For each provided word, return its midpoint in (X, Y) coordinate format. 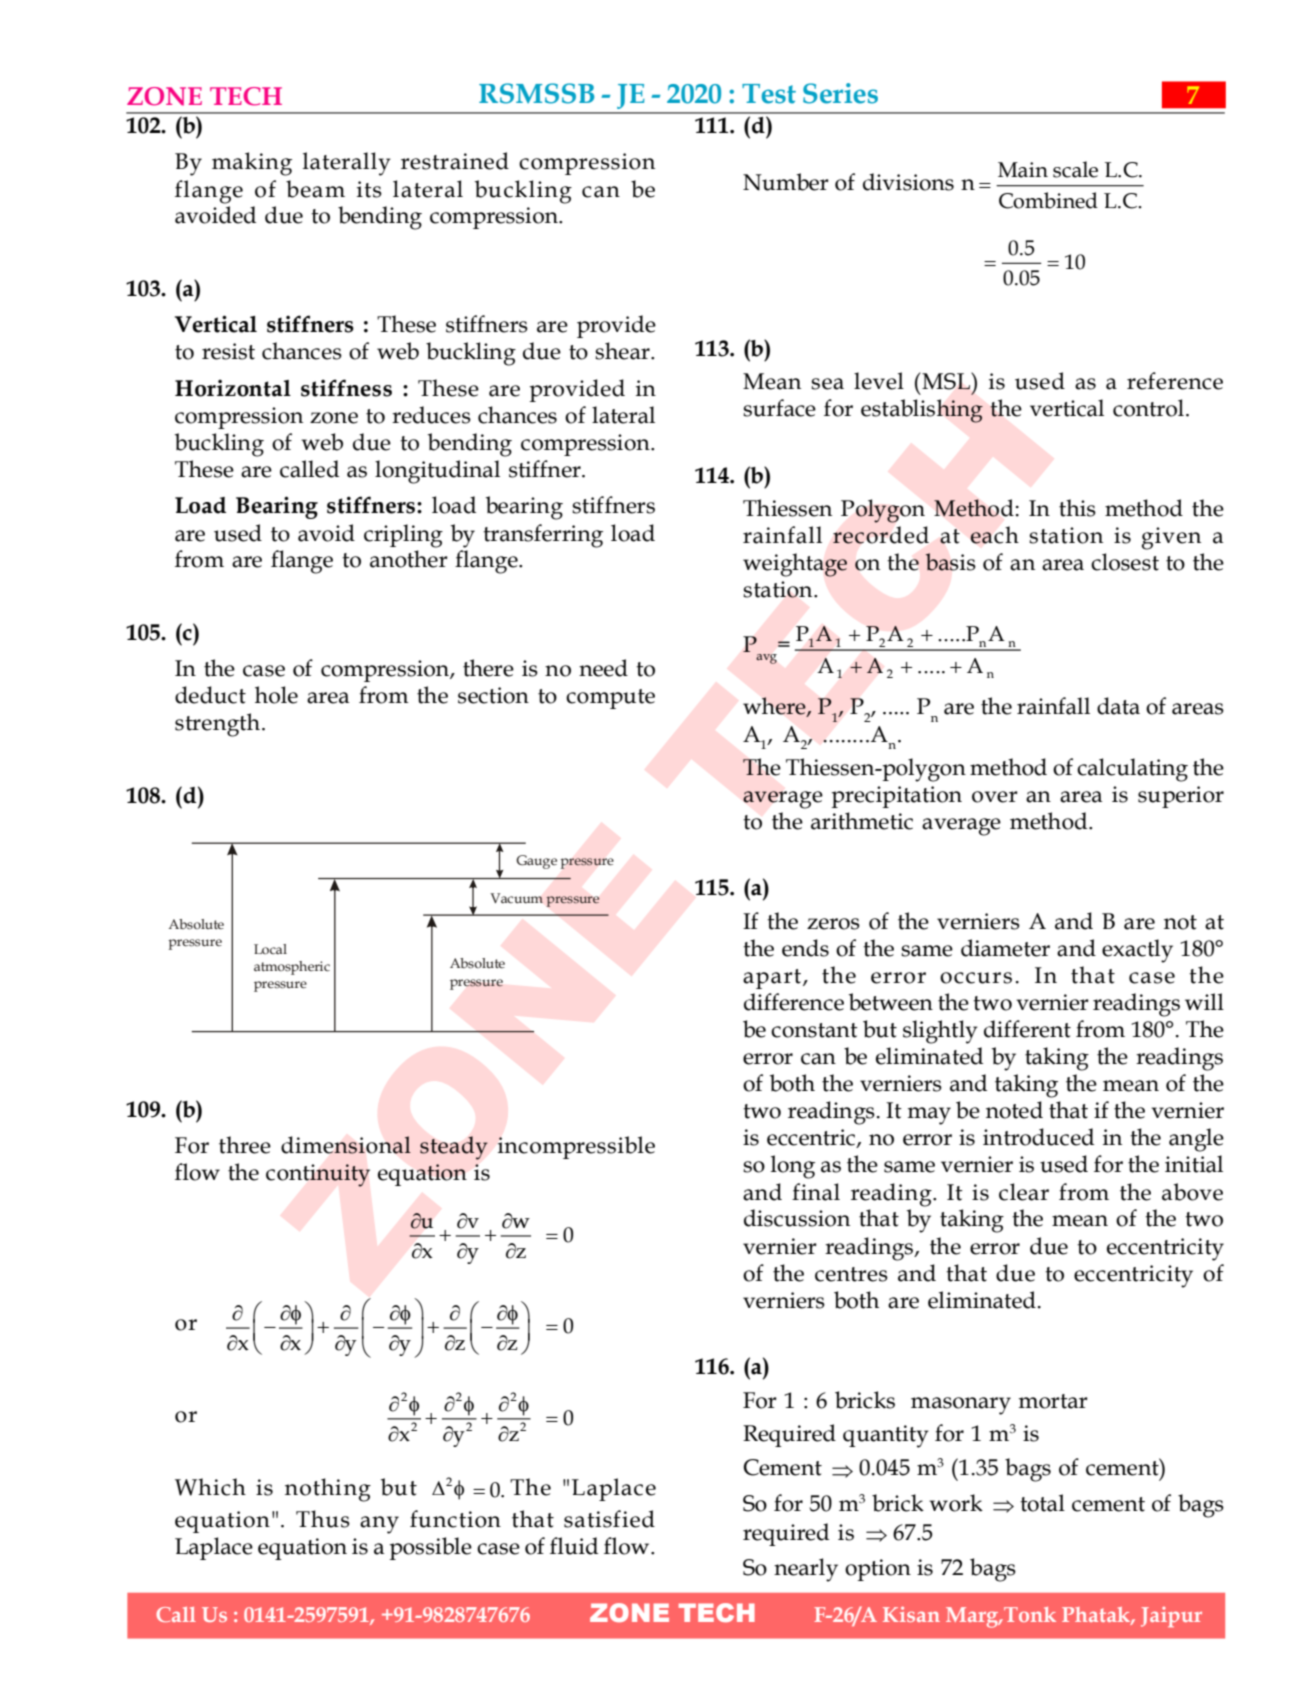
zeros (833, 924)
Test (769, 94)
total (1042, 1503)
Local (270, 949)
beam (315, 189)
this (1077, 508)
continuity (318, 1175)
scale (1075, 169)
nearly (806, 1570)
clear (1024, 1192)
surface (779, 408)
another (409, 559)
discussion (797, 1218)
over (995, 797)
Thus (323, 1519)
